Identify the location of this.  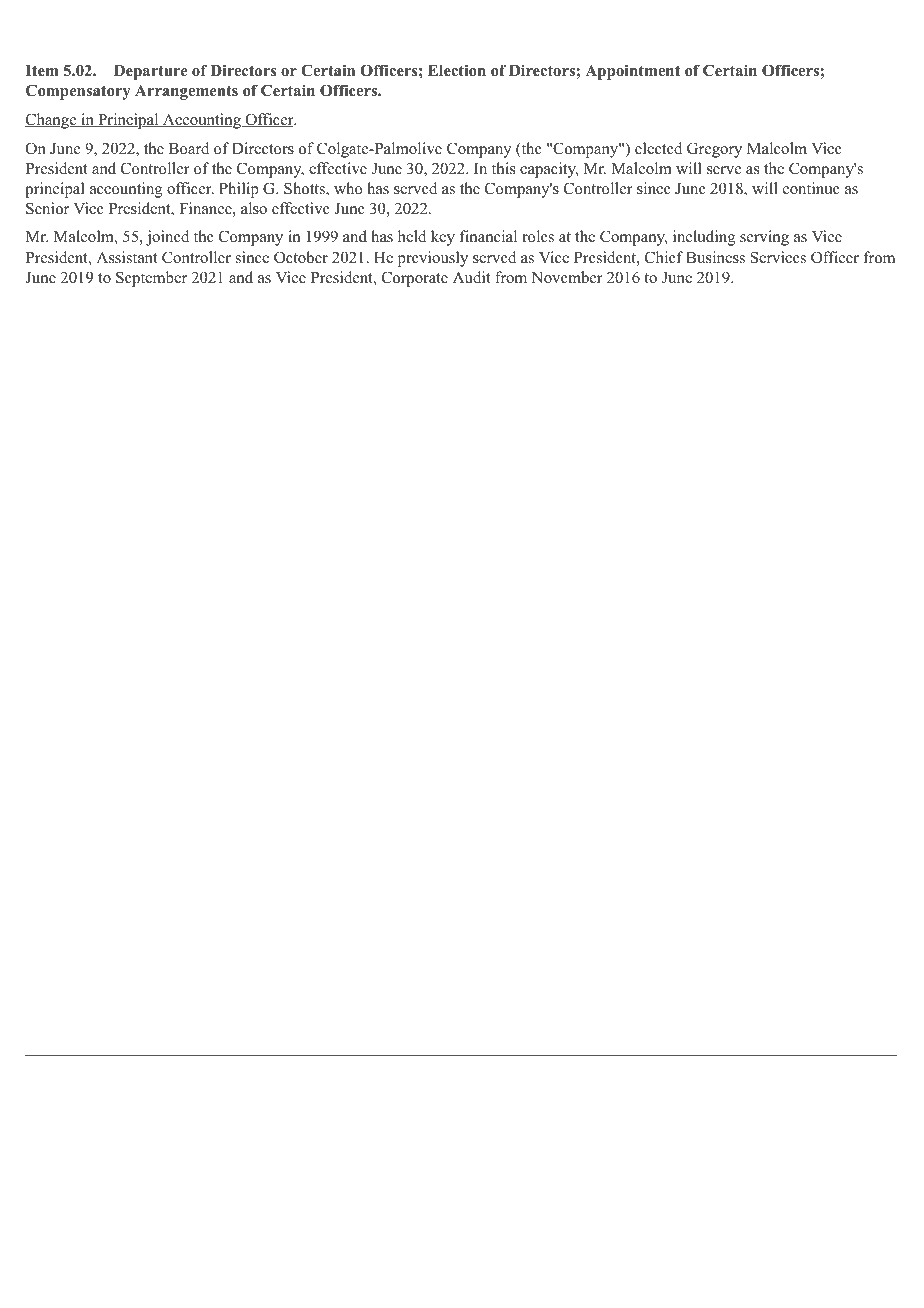
(503, 168).
